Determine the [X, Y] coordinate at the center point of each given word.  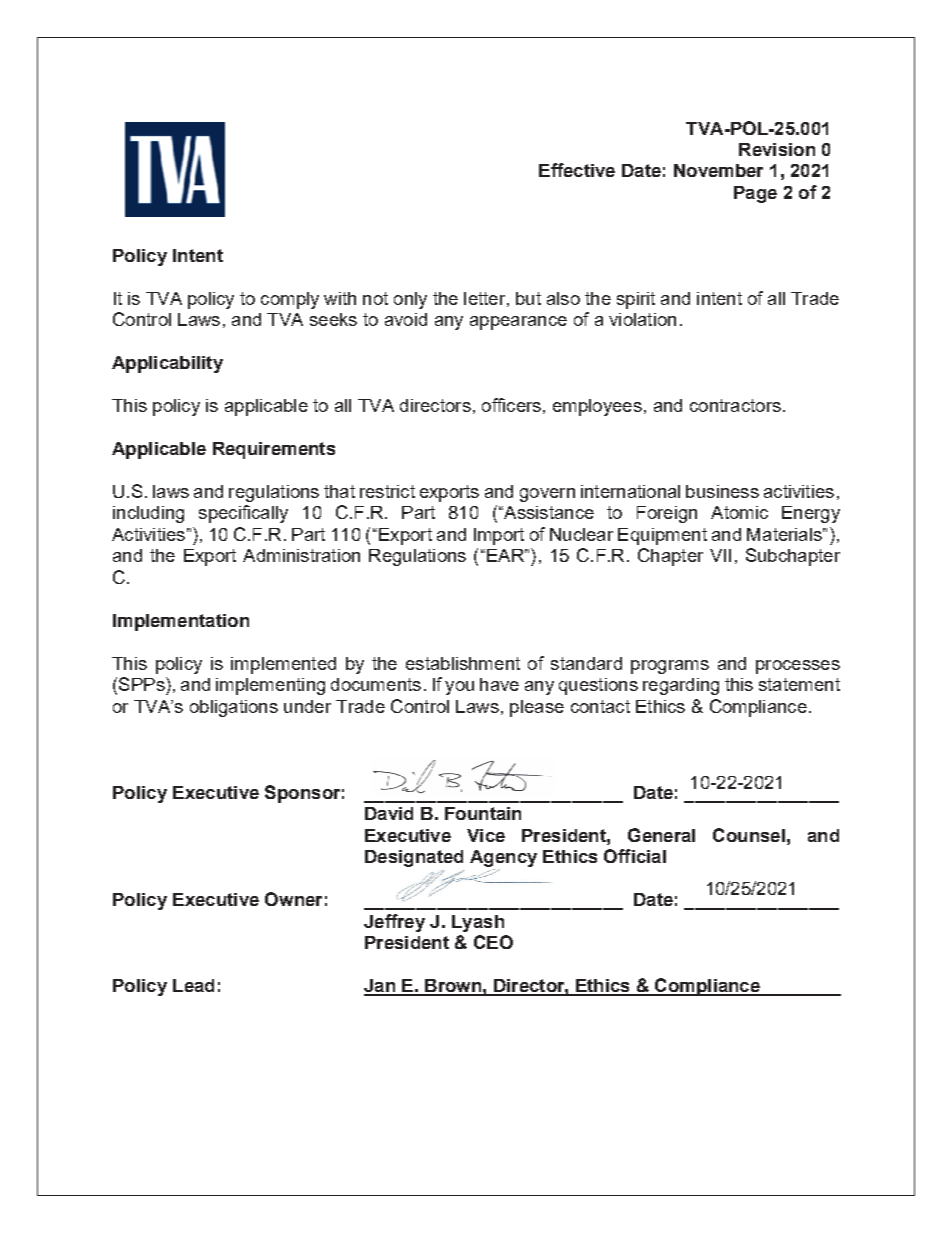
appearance [518, 323]
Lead [193, 985]
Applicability [167, 364]
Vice [486, 835]
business [722, 491]
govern [547, 495]
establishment [463, 663]
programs [670, 667]
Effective [577, 170]
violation [642, 319]
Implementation [181, 622]
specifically [243, 514]
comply [290, 300]
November [718, 170]
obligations [234, 708]
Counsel [749, 835]
